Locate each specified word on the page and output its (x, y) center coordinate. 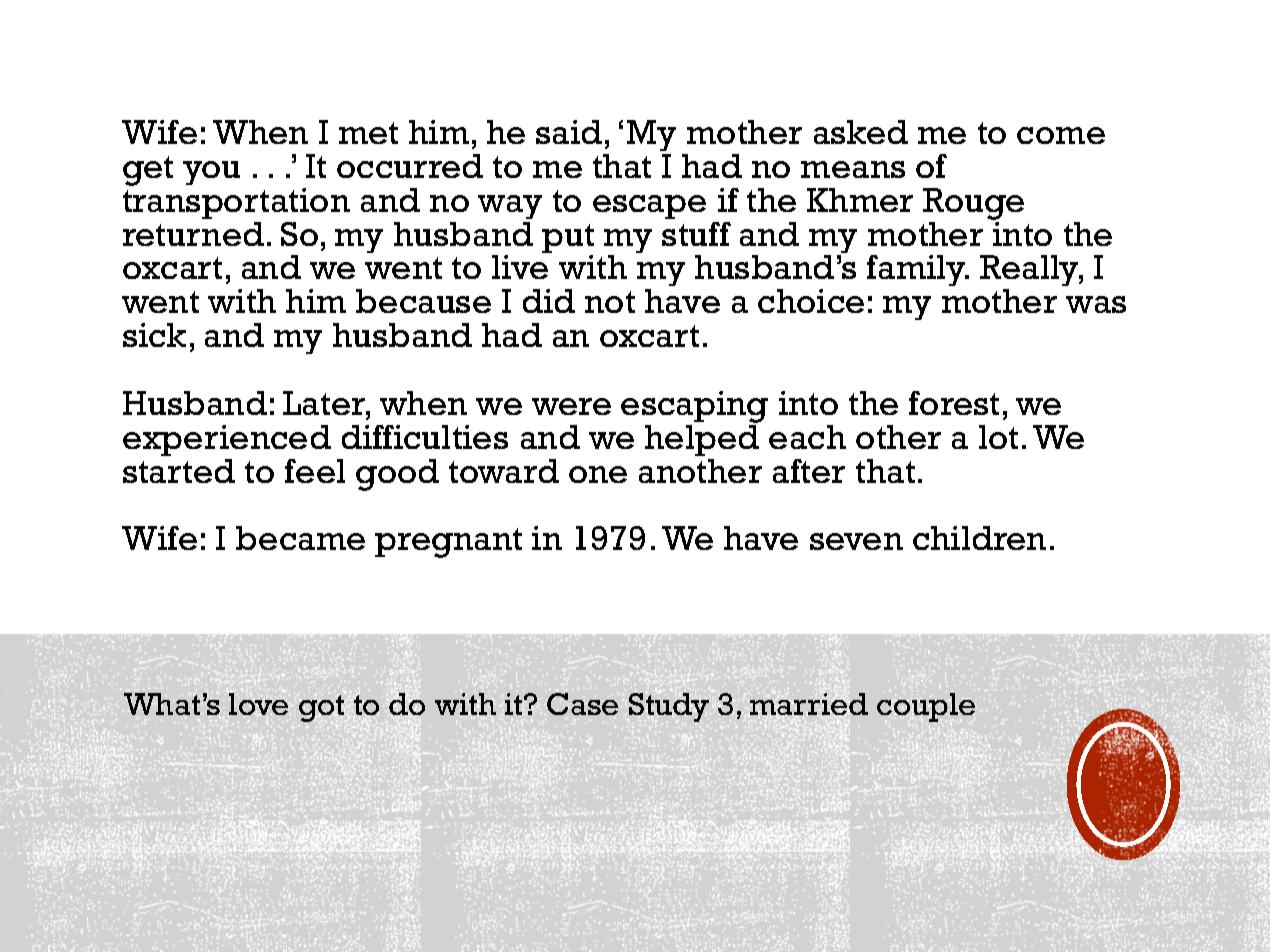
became (300, 538)
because (423, 301)
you (211, 173)
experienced (227, 440)
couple (926, 707)
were (571, 406)
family (917, 270)
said (569, 132)
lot (998, 437)
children (979, 538)
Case (582, 704)
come (1061, 135)
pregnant (448, 543)
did (549, 301)
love (258, 704)
